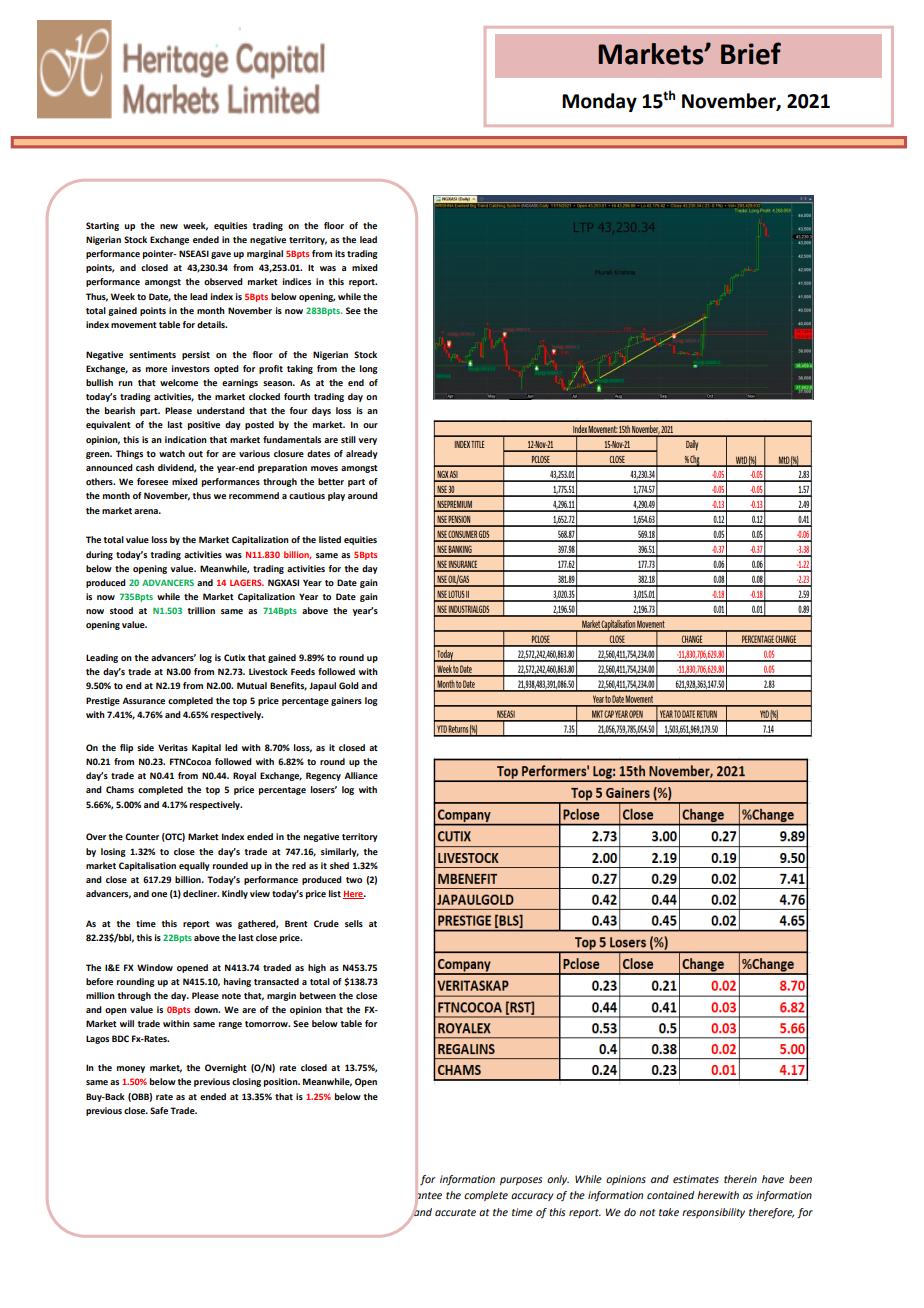  Describe the element at coordinates (336, 496) in the page. I see `play` at that location.
